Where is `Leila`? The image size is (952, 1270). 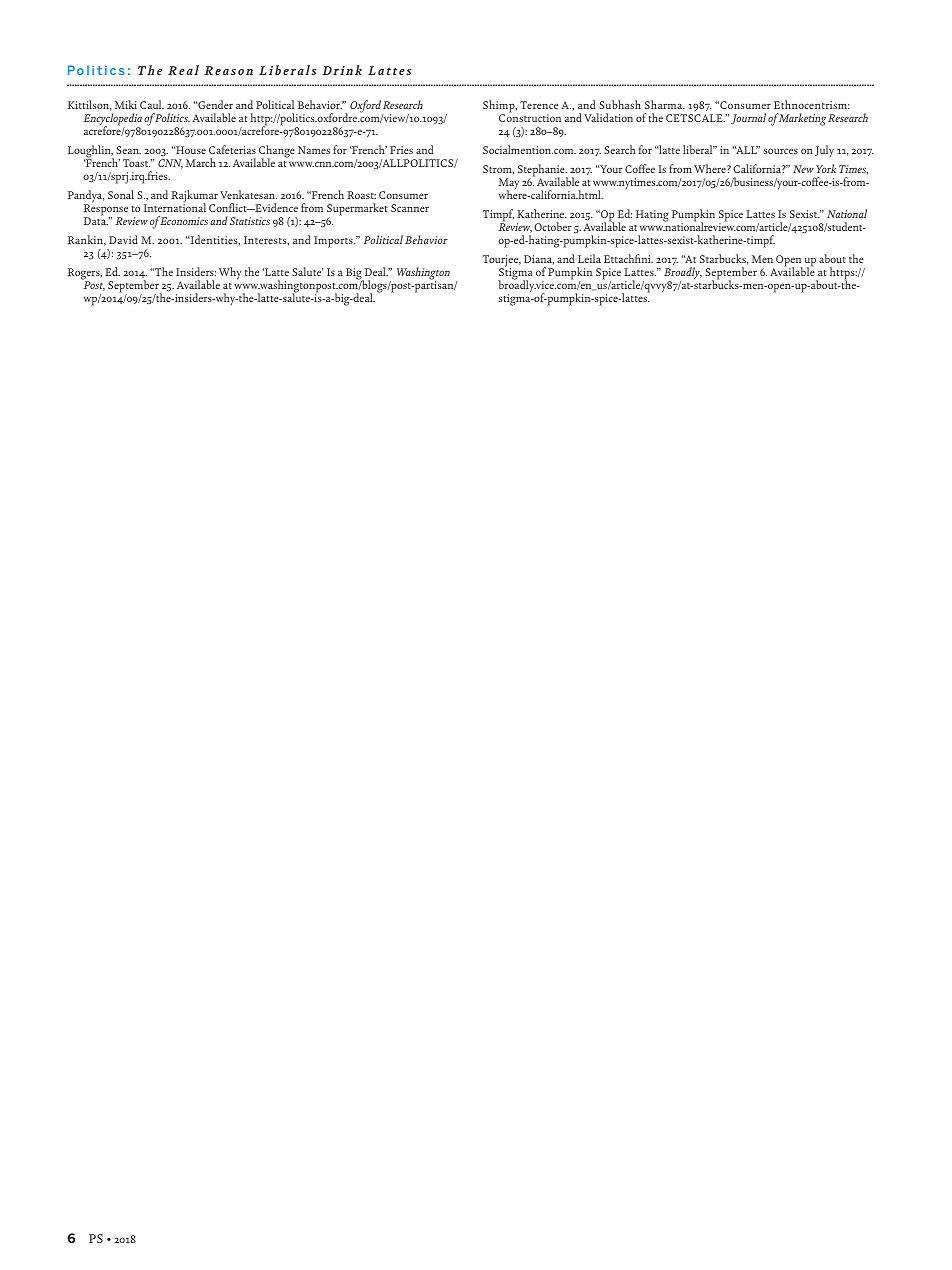
Leila is located at coordinates (589, 258).
